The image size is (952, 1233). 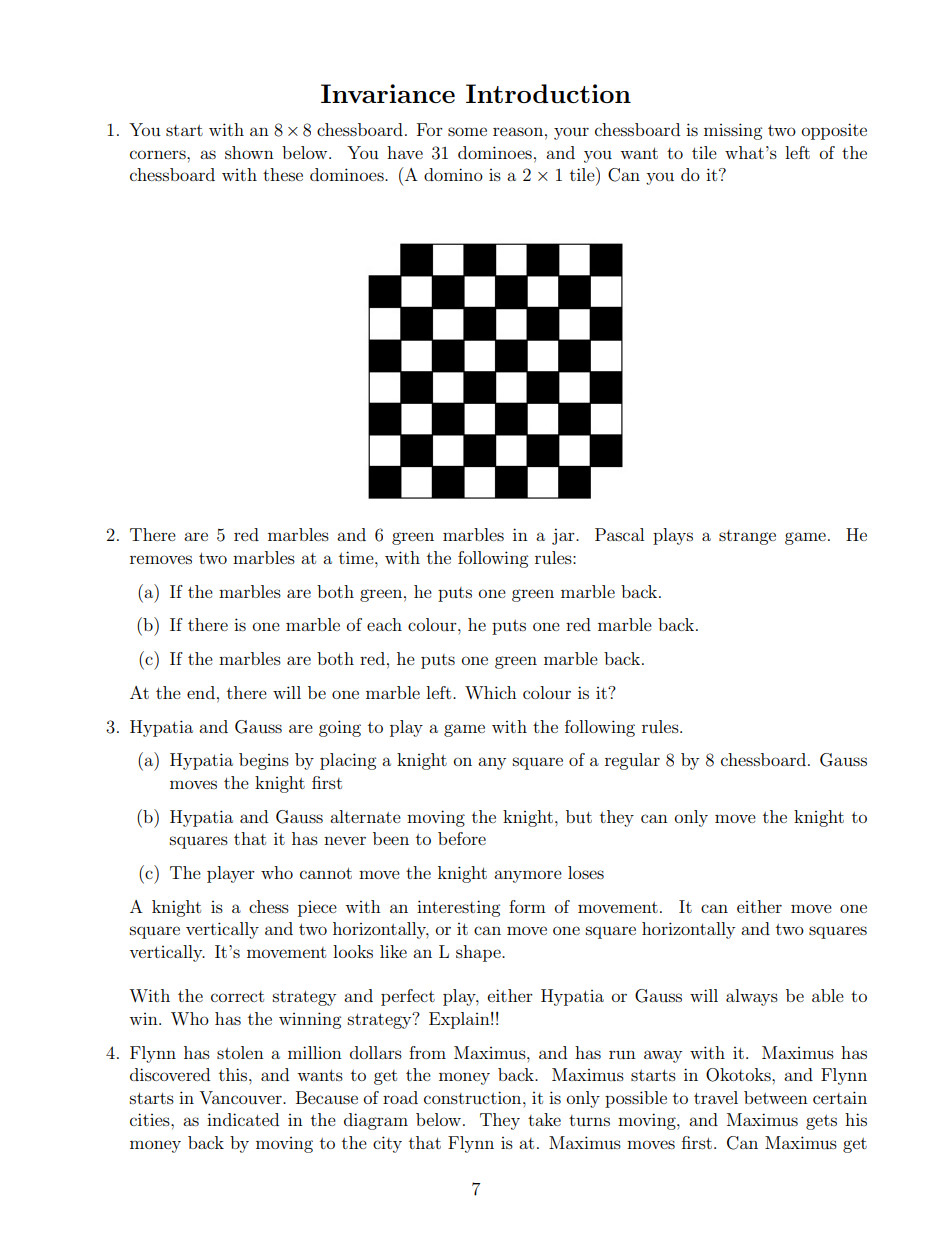 I want to click on Pascal, so click(x=619, y=534).
